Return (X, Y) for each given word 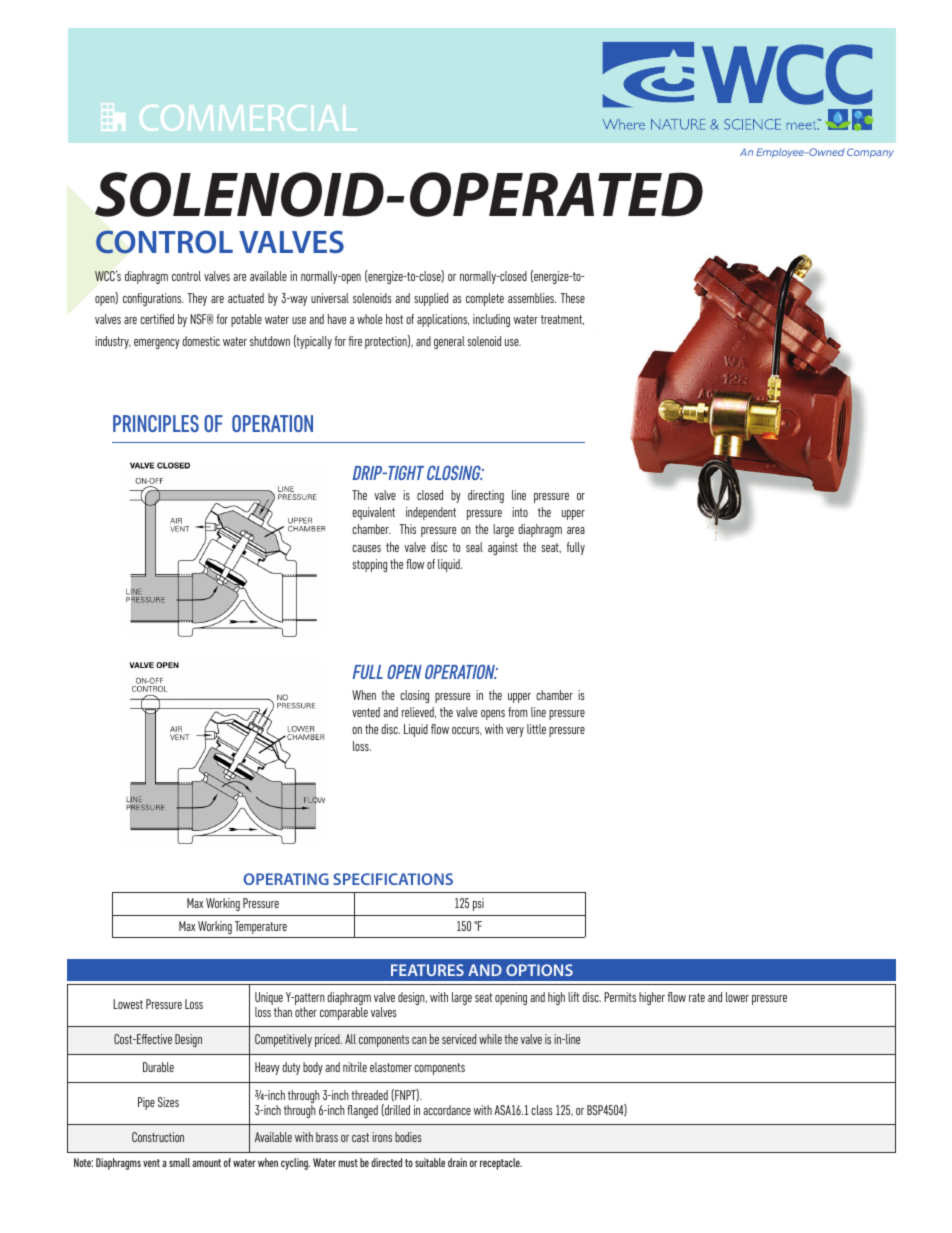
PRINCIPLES (156, 423)
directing (486, 496)
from (518, 712)
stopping (370, 565)
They (197, 299)
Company (870, 153)
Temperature (261, 927)
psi (478, 904)
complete (485, 299)
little (536, 729)
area (576, 530)
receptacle (501, 1164)
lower (737, 997)
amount (206, 1163)
